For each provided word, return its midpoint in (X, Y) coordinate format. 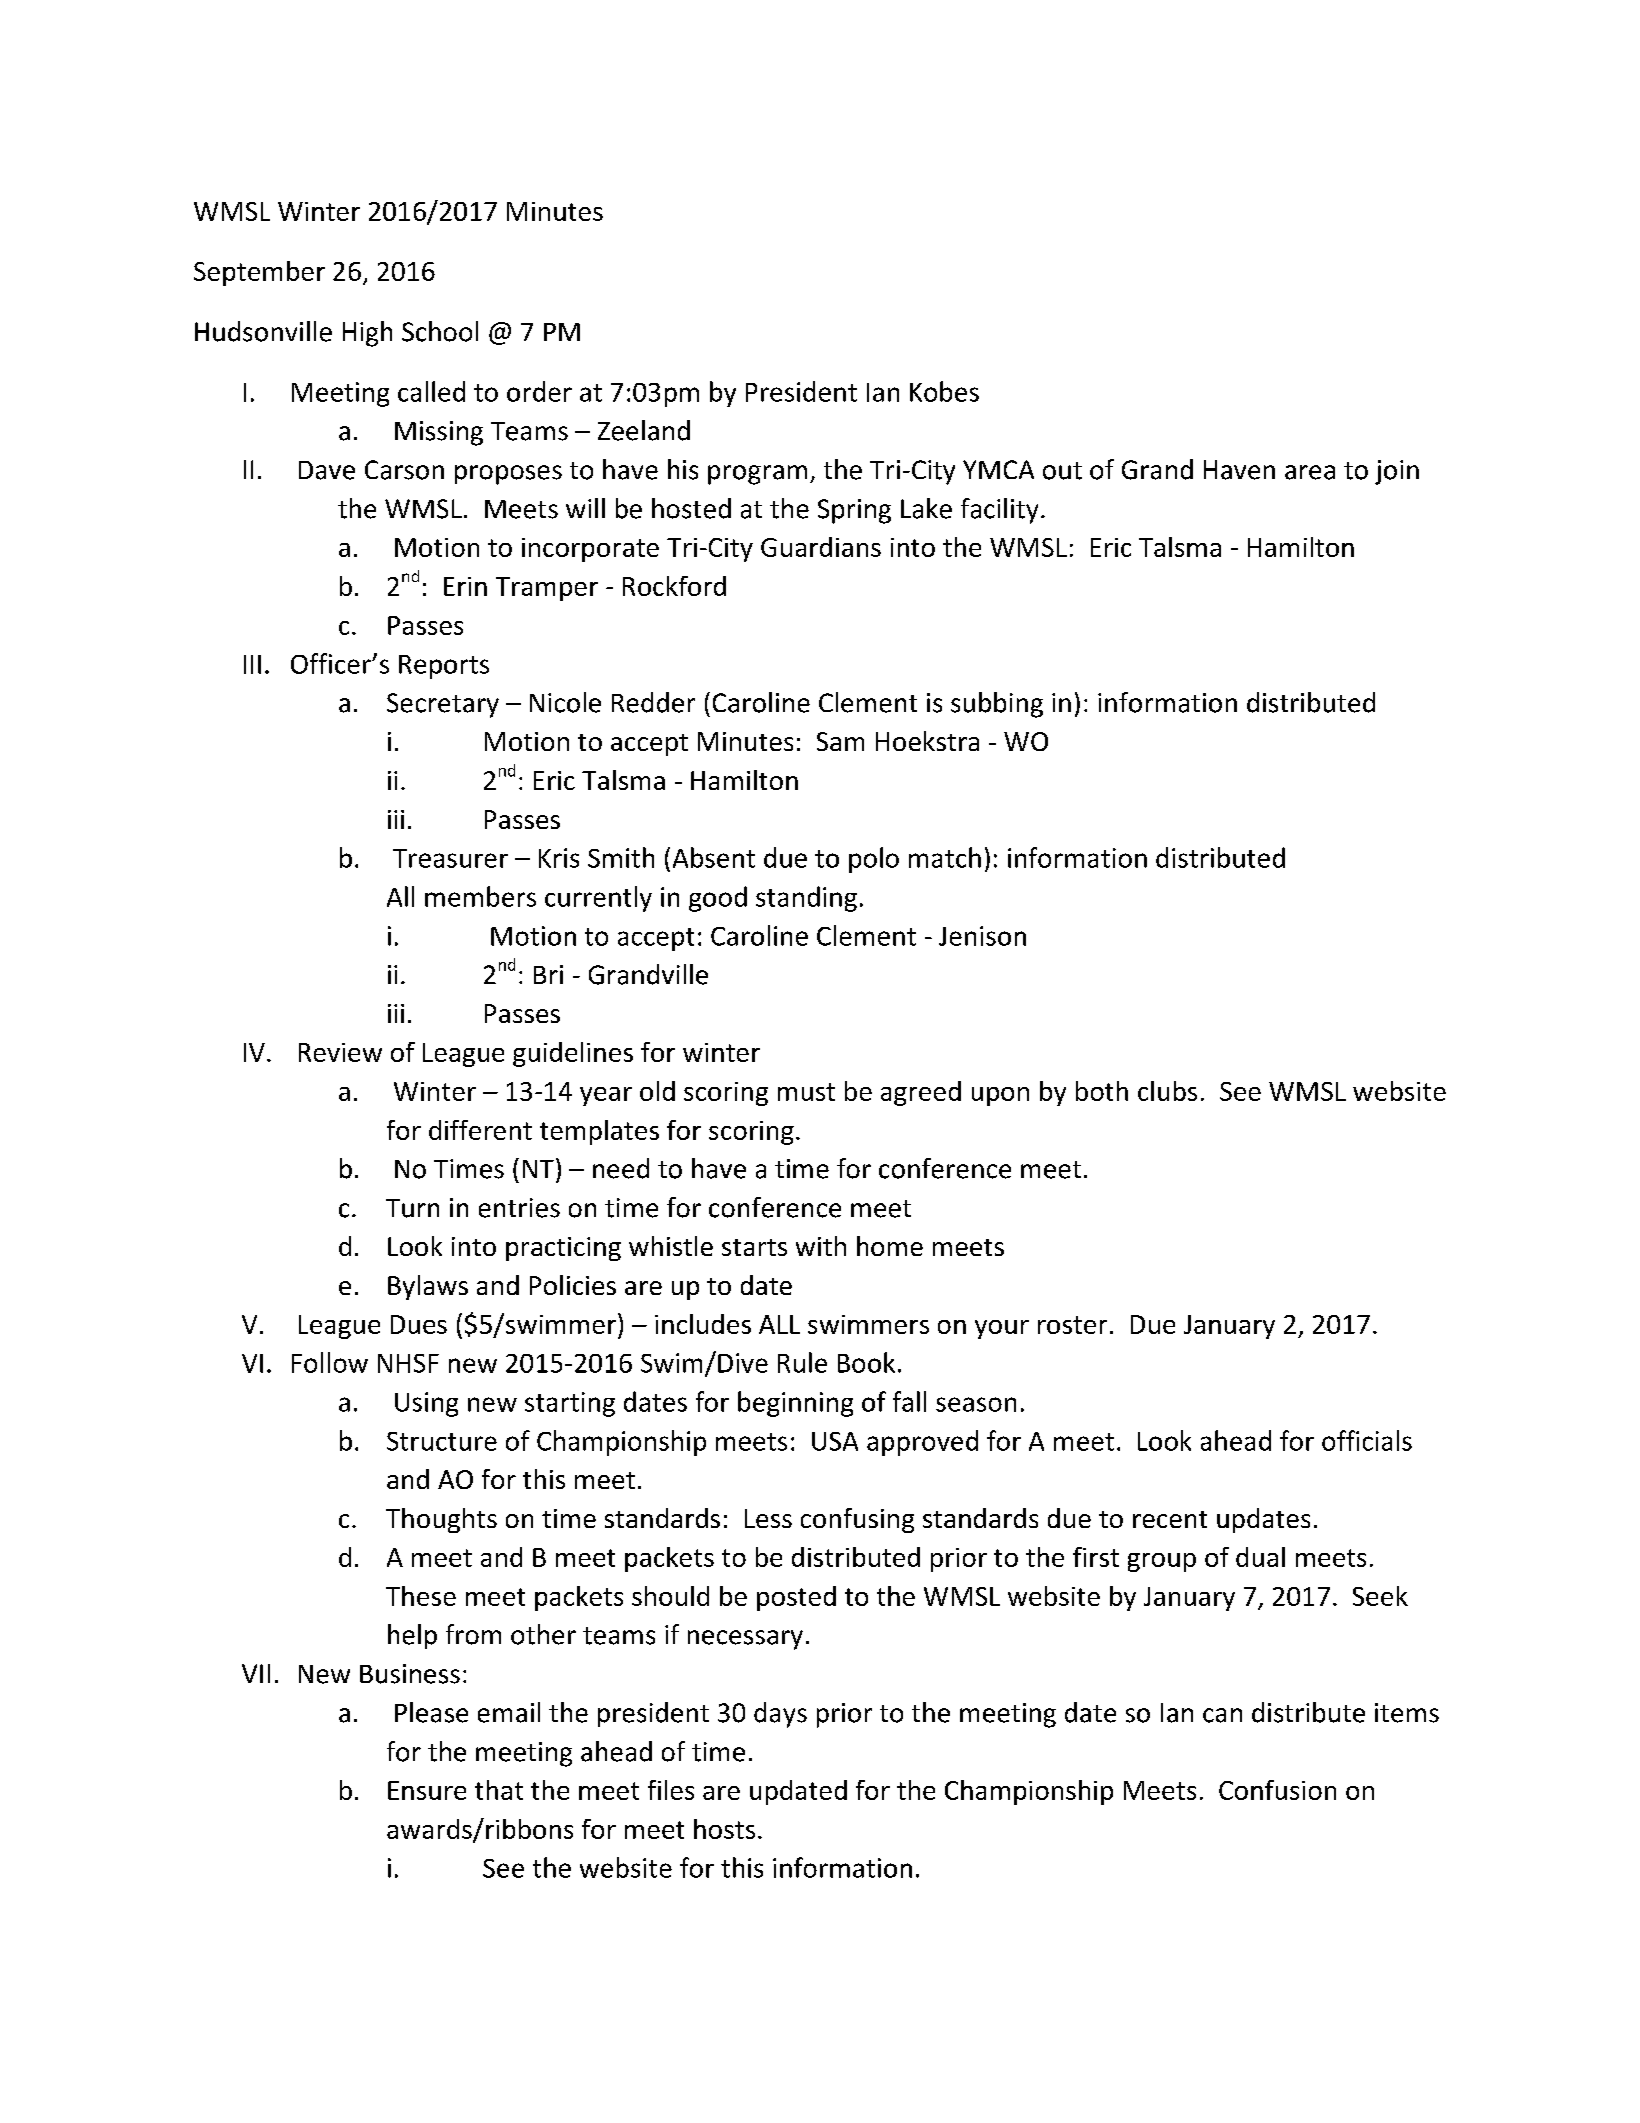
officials (1367, 1440)
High (367, 334)
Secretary (443, 705)
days (780, 1715)
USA (835, 1441)
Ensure (427, 1790)
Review (340, 1052)
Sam (840, 741)
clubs (1167, 1091)
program (757, 475)
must (806, 1092)
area (1310, 472)
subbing (997, 705)
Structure (442, 1441)
